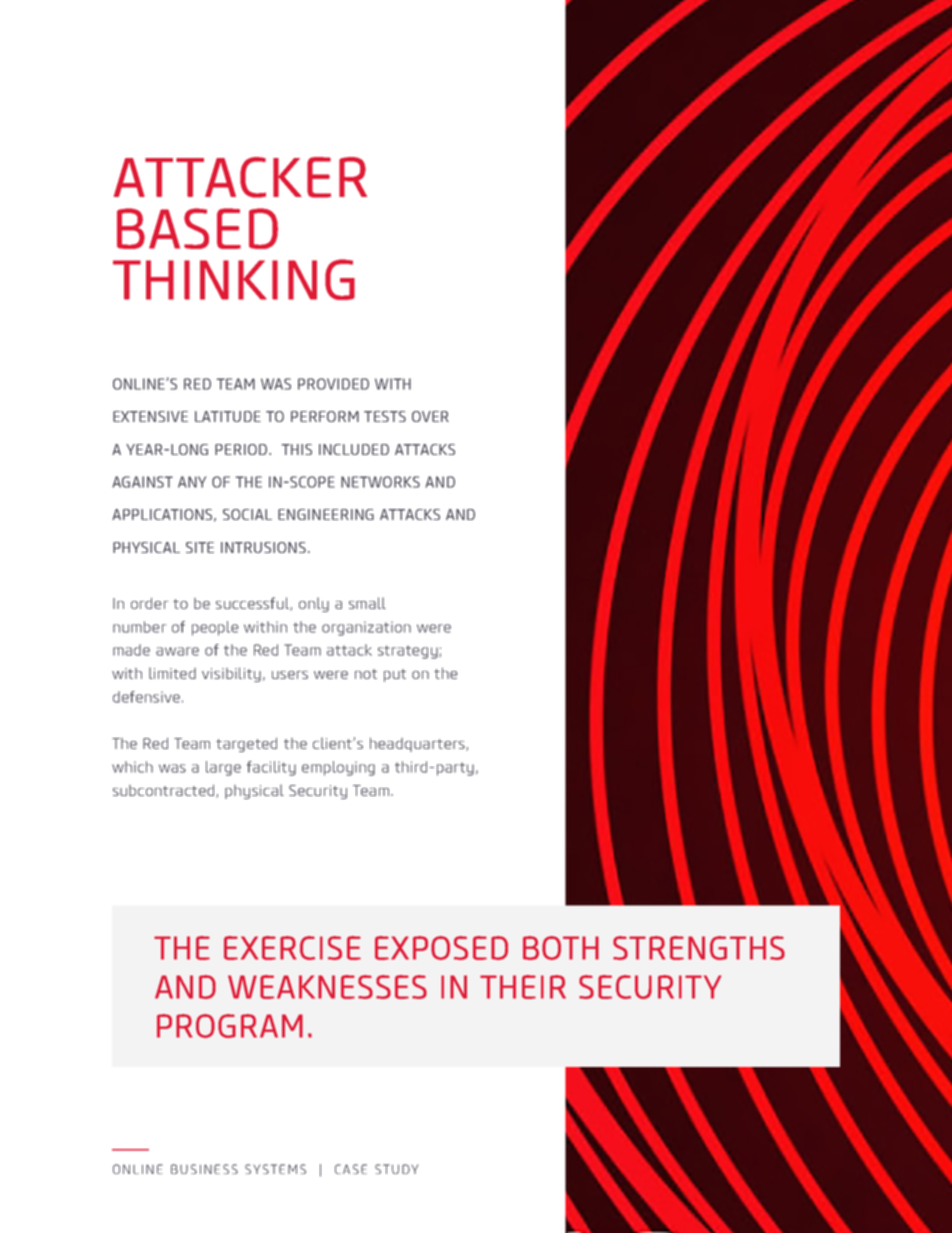  What do you see at coordinates (230, 1026) in the screenshot?
I see `PROGRAM` at bounding box center [230, 1026].
